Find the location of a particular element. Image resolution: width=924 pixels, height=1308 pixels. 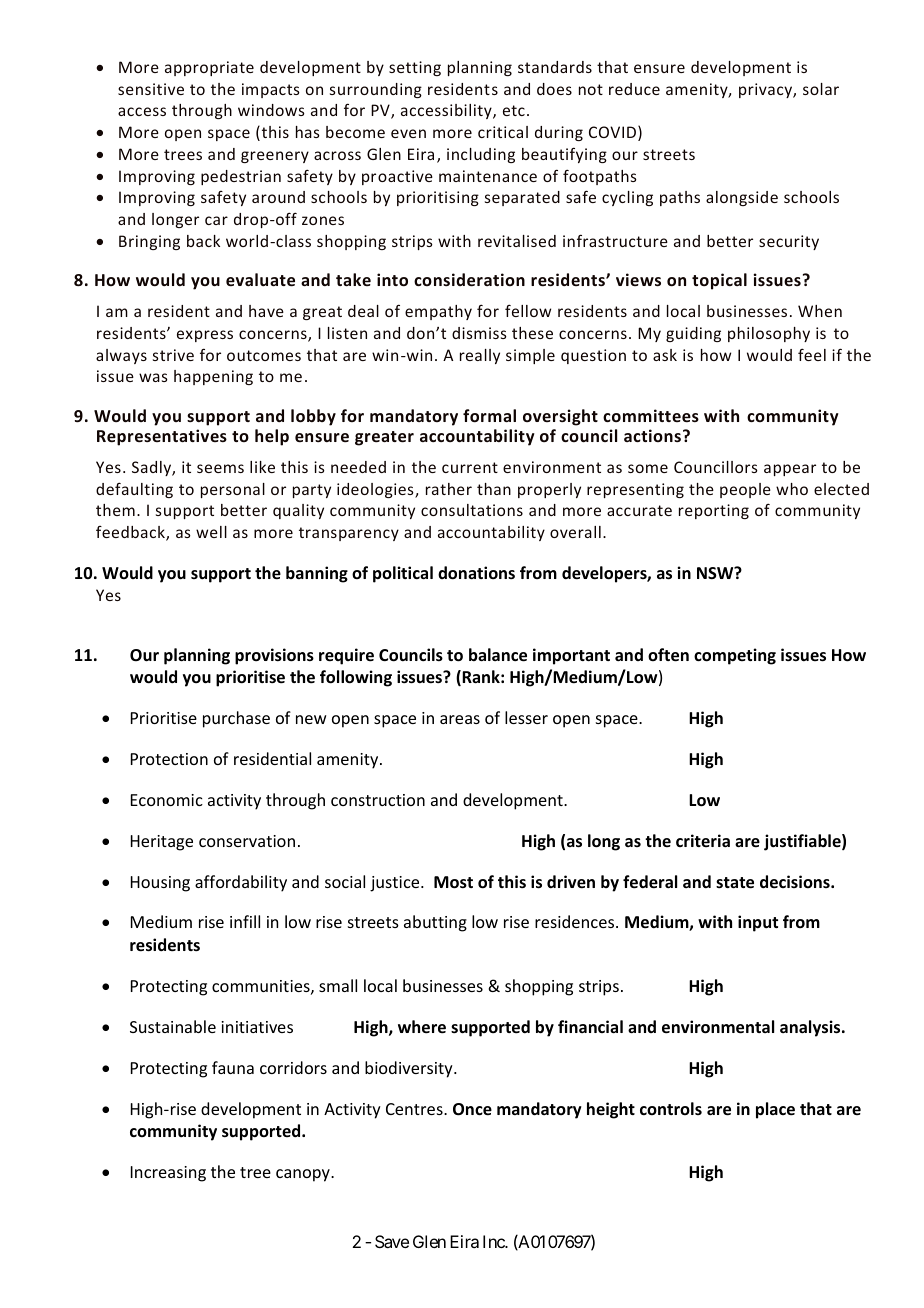

abutting is located at coordinates (435, 923).
